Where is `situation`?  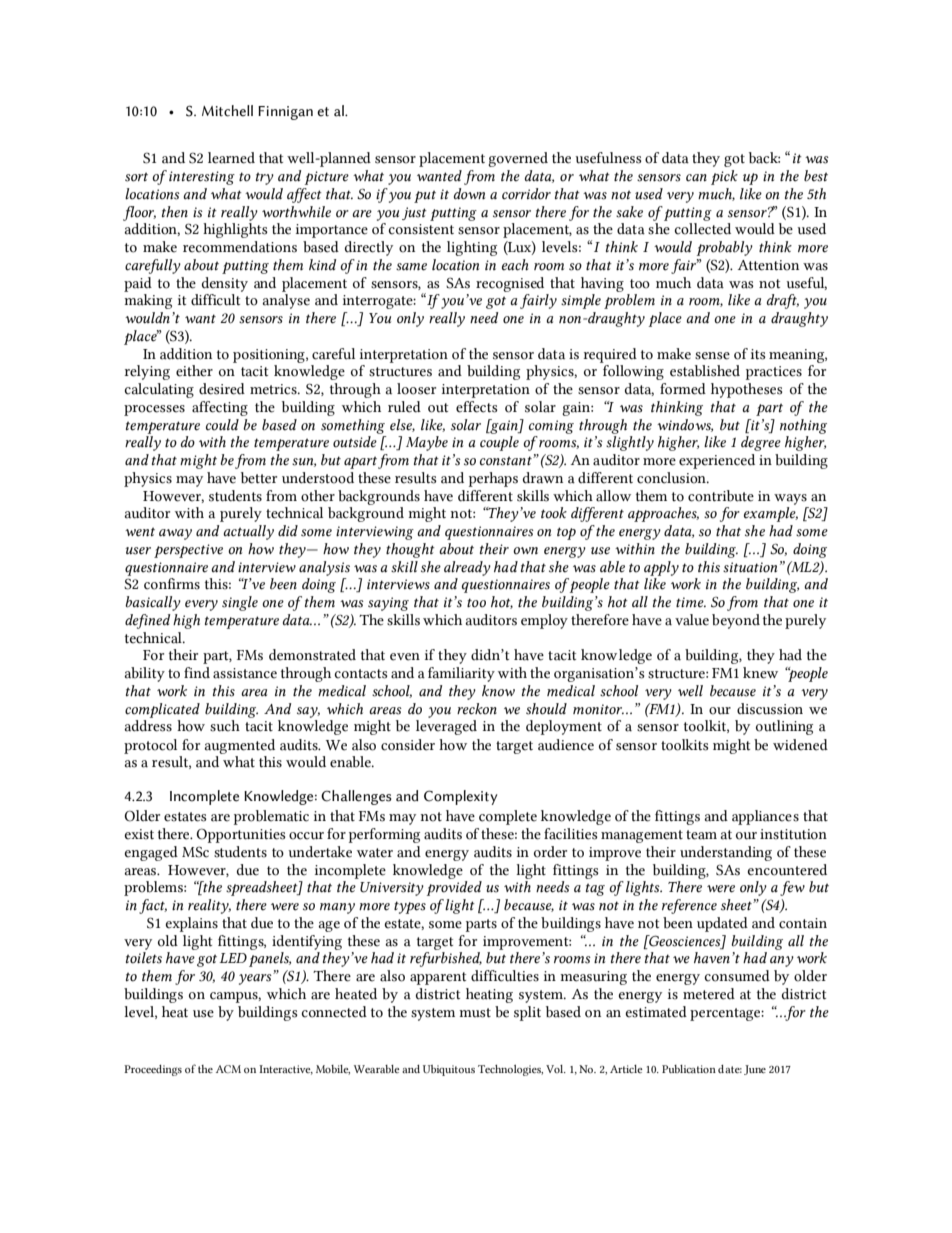 situation is located at coordinates (750, 567).
